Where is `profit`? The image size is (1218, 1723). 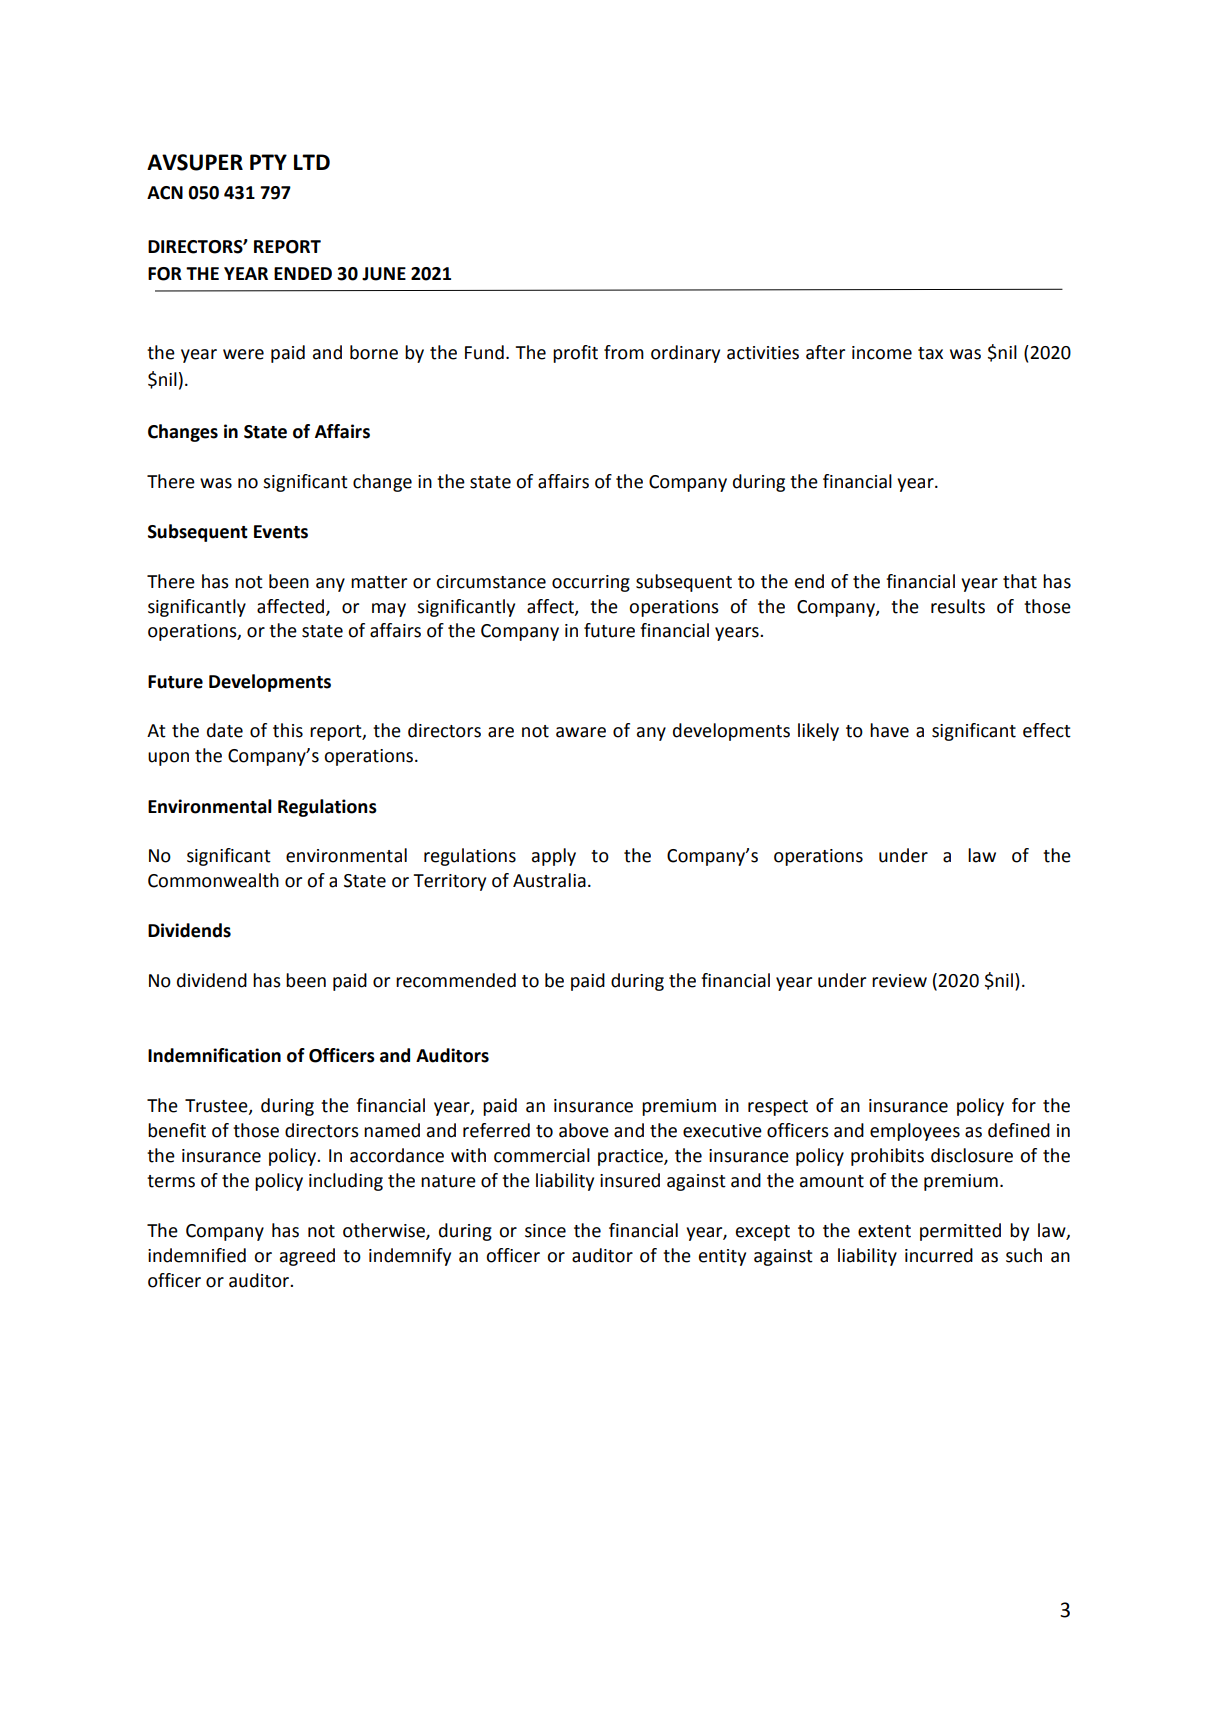
profit is located at coordinates (575, 354).
